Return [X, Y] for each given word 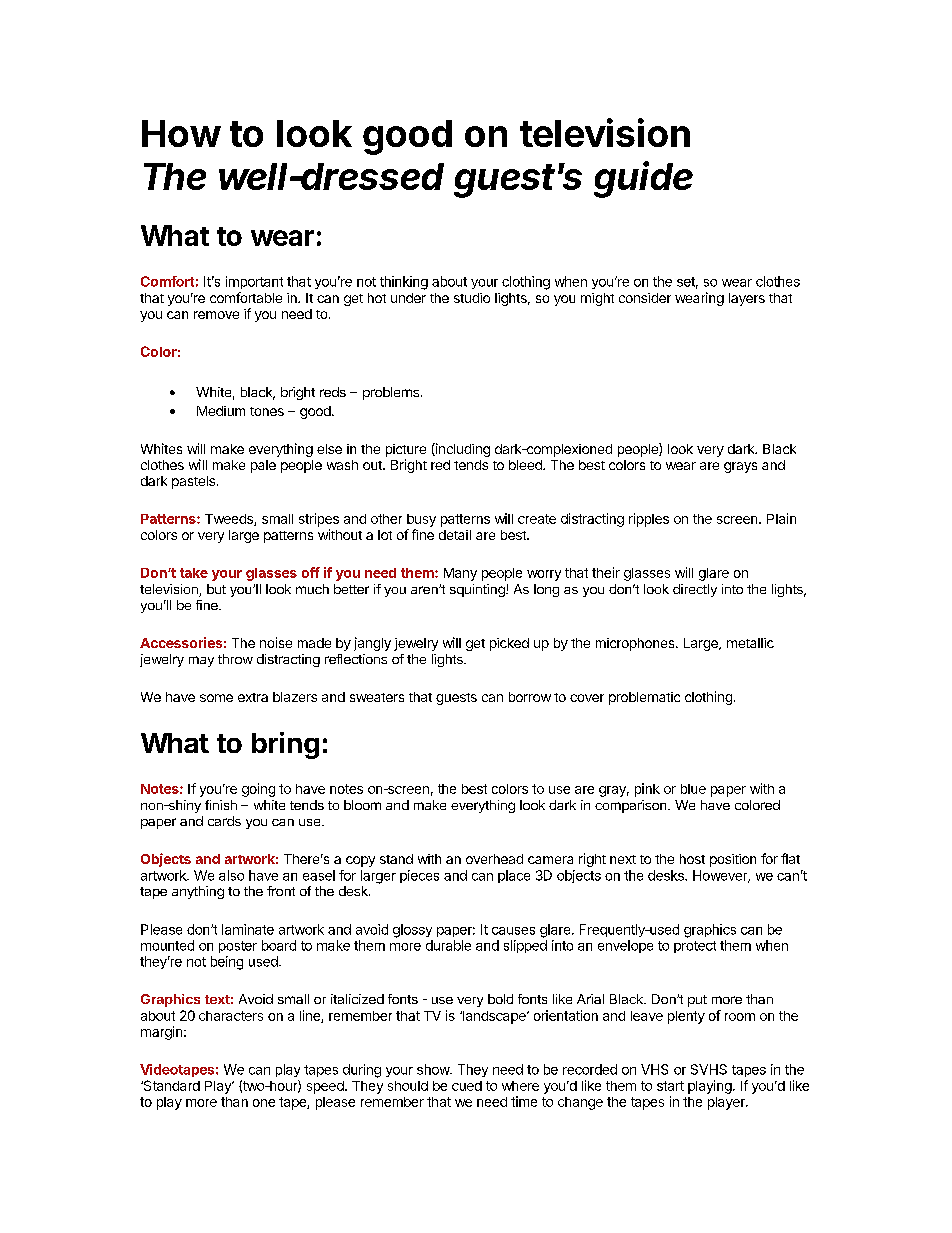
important [254, 282]
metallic [750, 643]
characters [231, 1016]
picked [509, 644]
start [670, 1086]
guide [643, 179]
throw [235, 659]
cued [467, 1086]
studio [472, 298]
